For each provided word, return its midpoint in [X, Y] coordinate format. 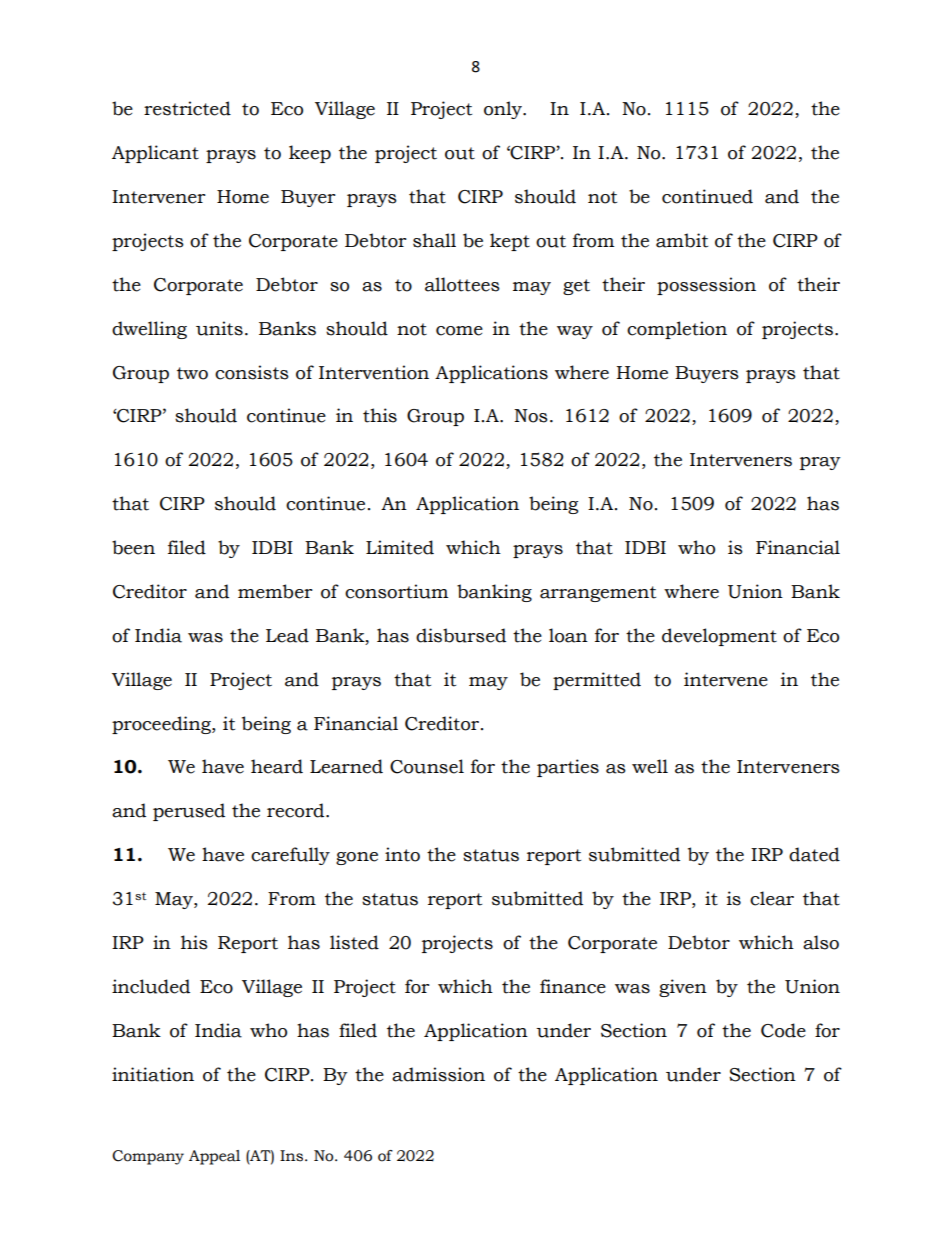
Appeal [214, 1157]
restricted [187, 108]
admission [438, 1074]
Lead [287, 635]
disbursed [461, 635]
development [719, 637]
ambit [682, 240]
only [504, 110]
